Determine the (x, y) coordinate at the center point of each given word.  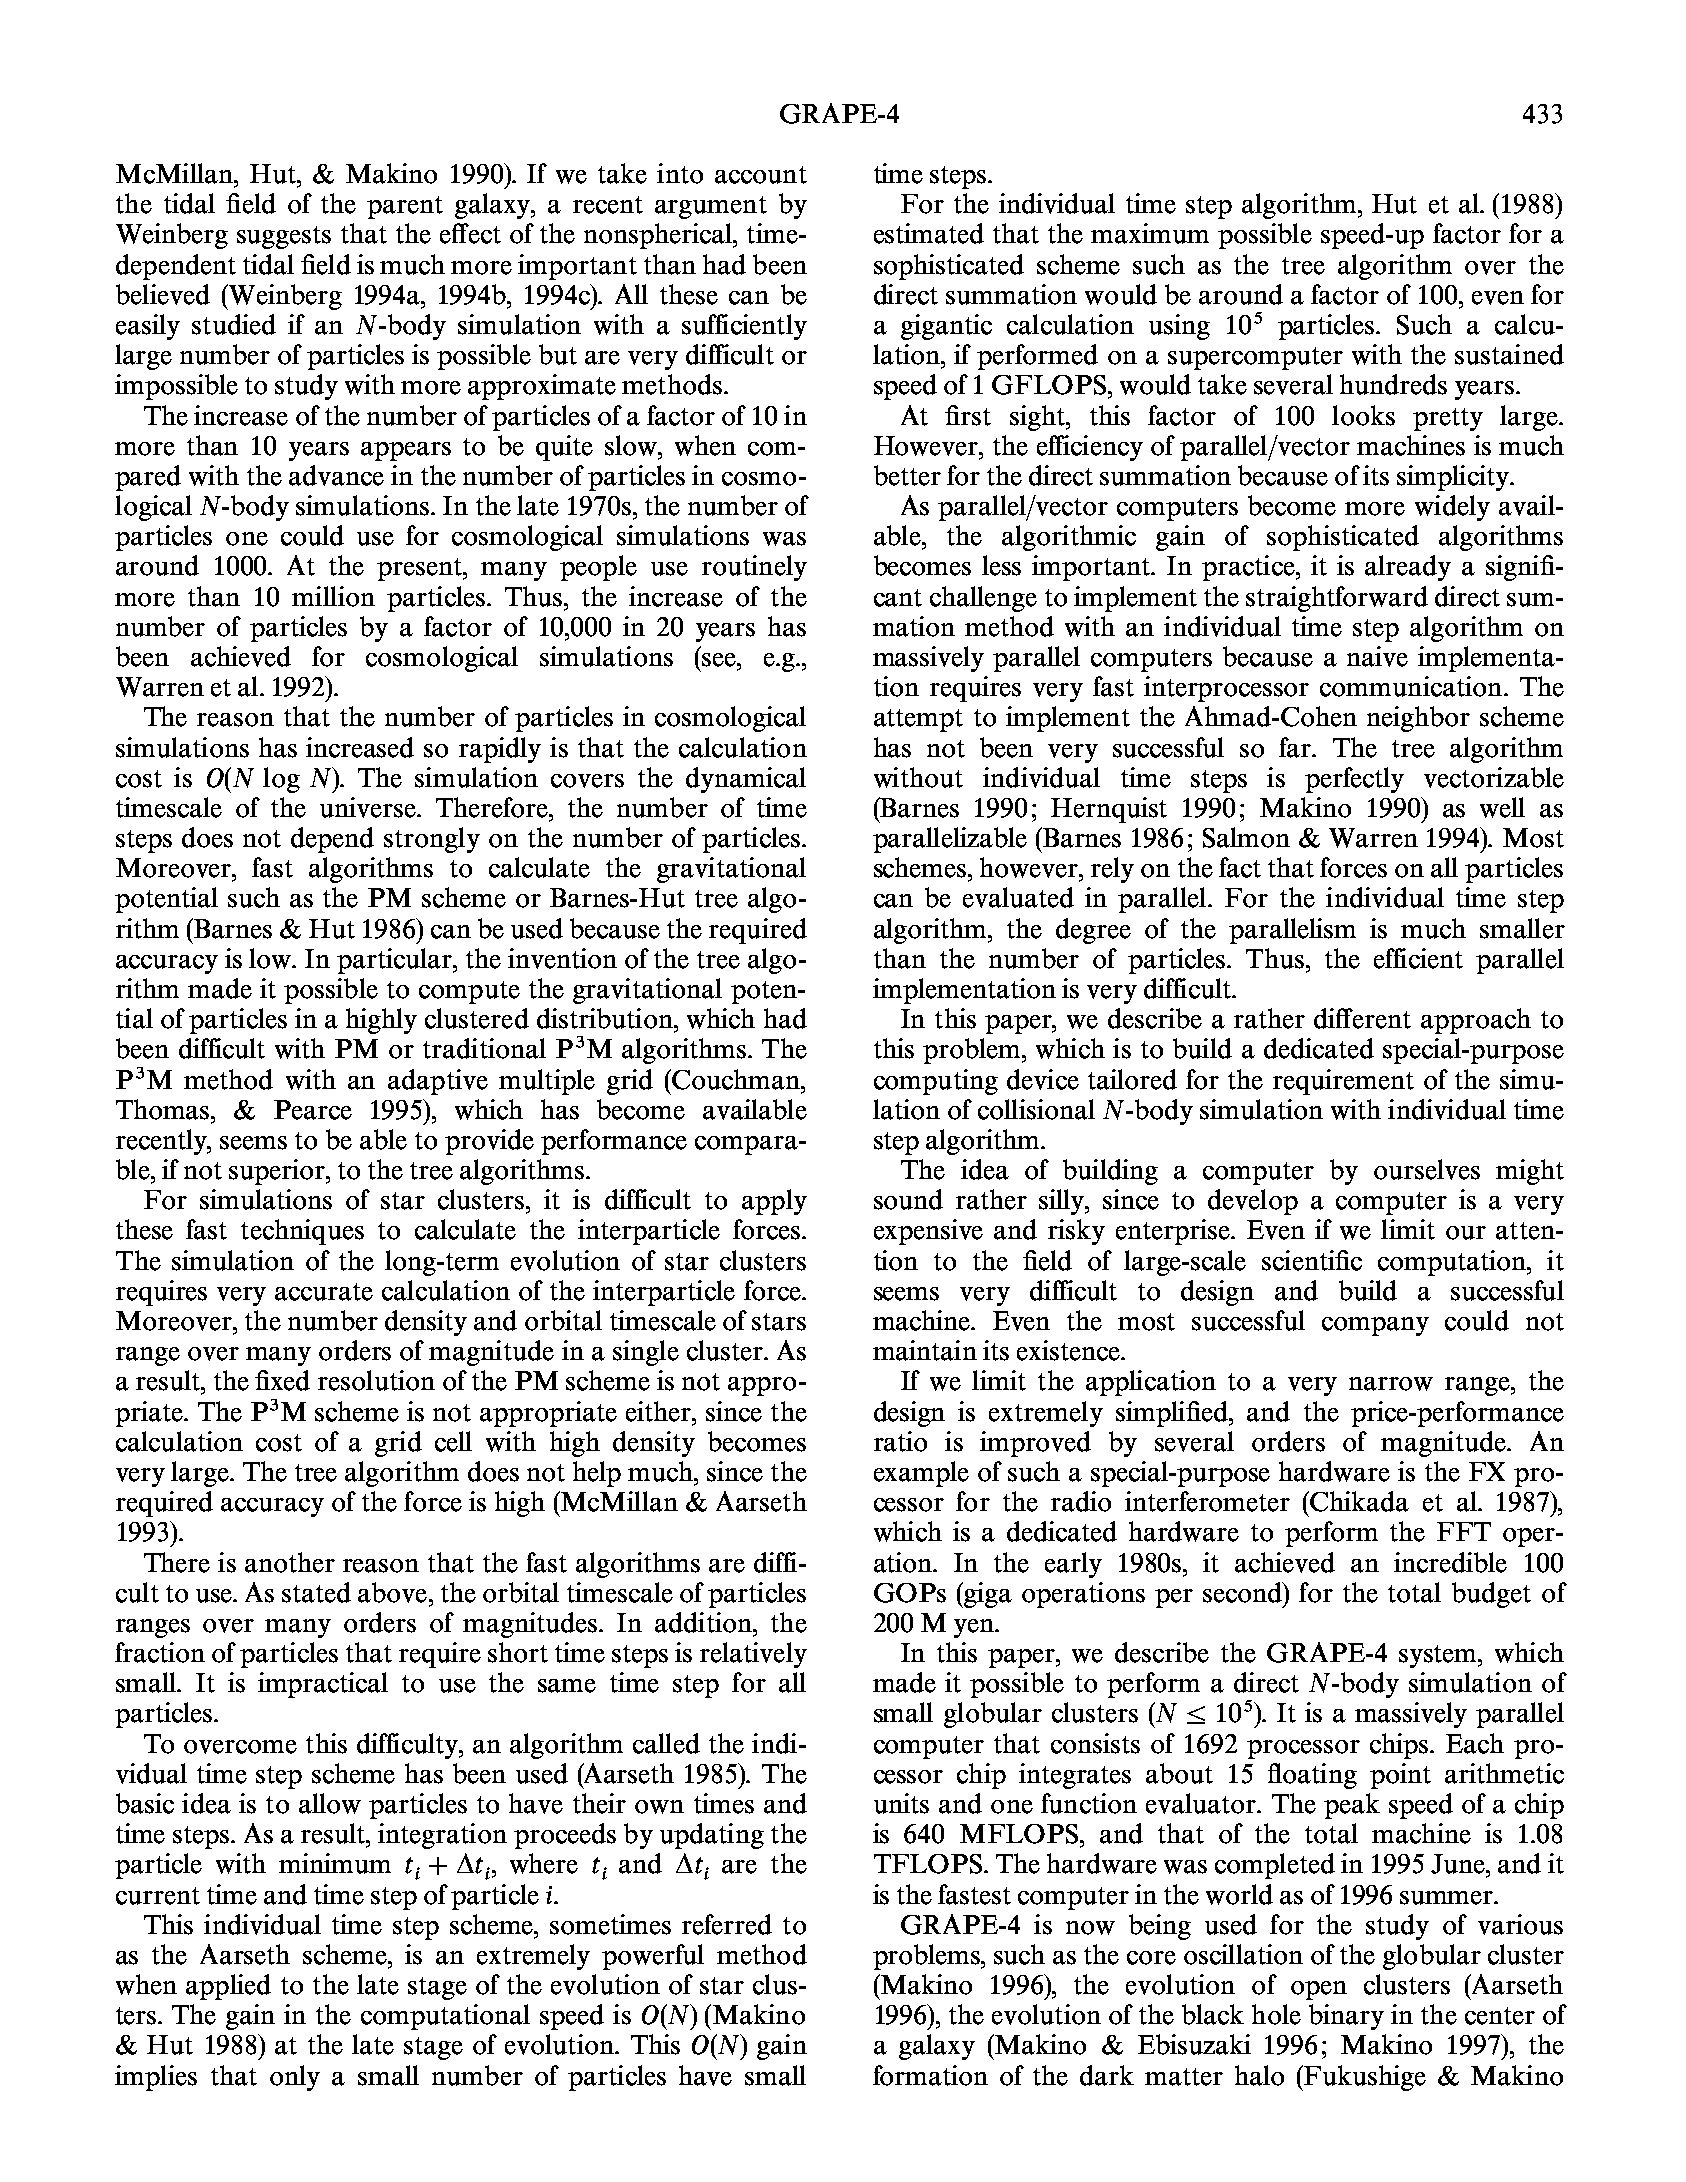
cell (453, 1441)
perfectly (1354, 780)
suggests (284, 237)
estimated (929, 233)
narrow (1391, 1384)
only (295, 2078)
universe (369, 807)
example (921, 1474)
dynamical (746, 780)
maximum (1150, 233)
